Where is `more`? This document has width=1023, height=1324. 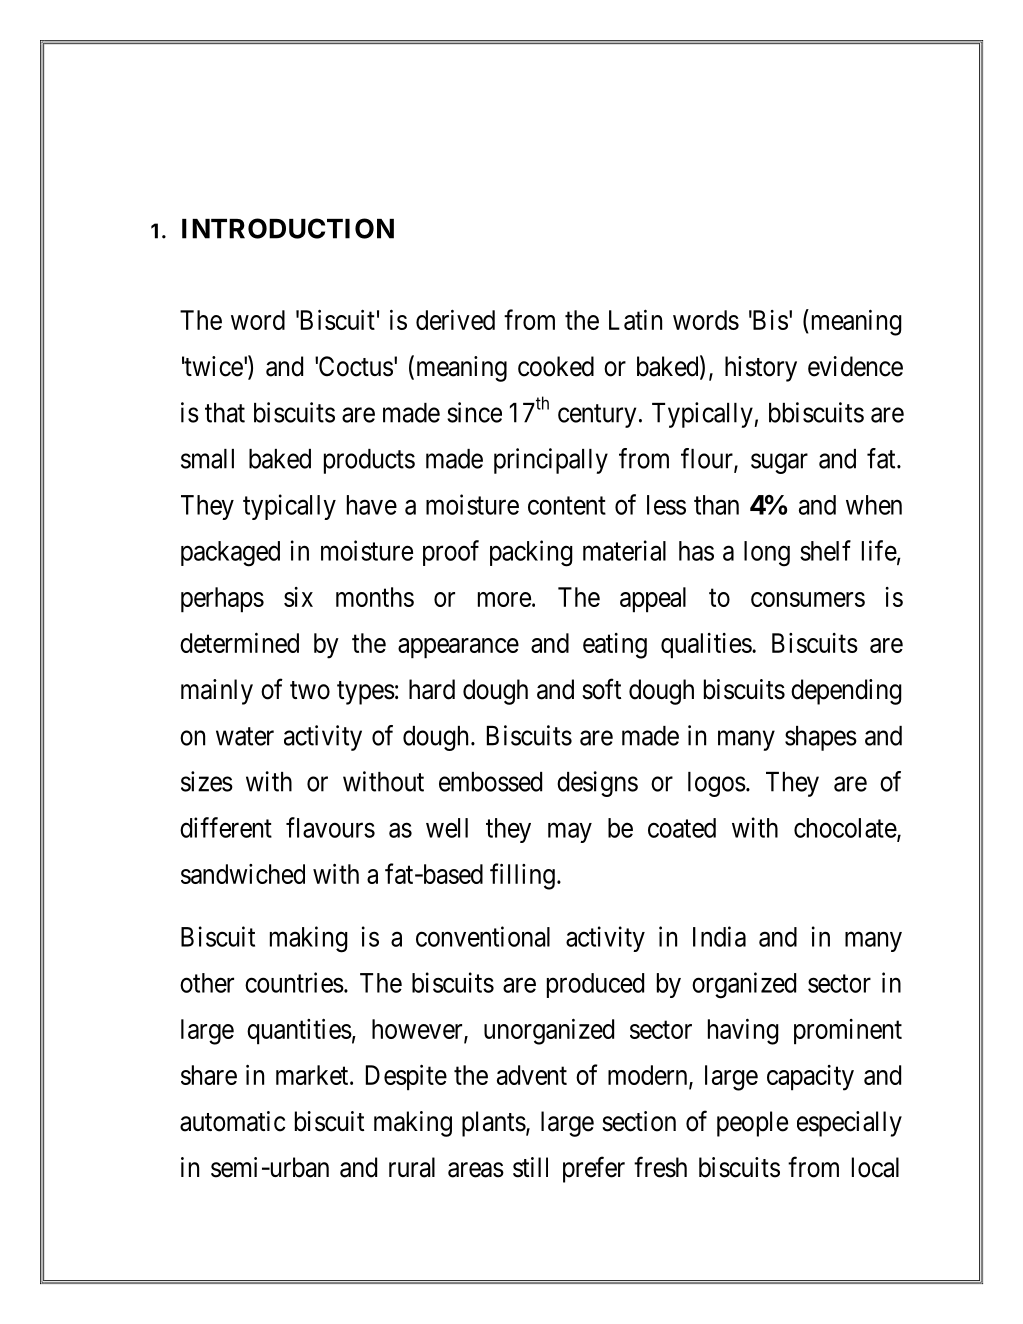 more is located at coordinates (504, 599).
